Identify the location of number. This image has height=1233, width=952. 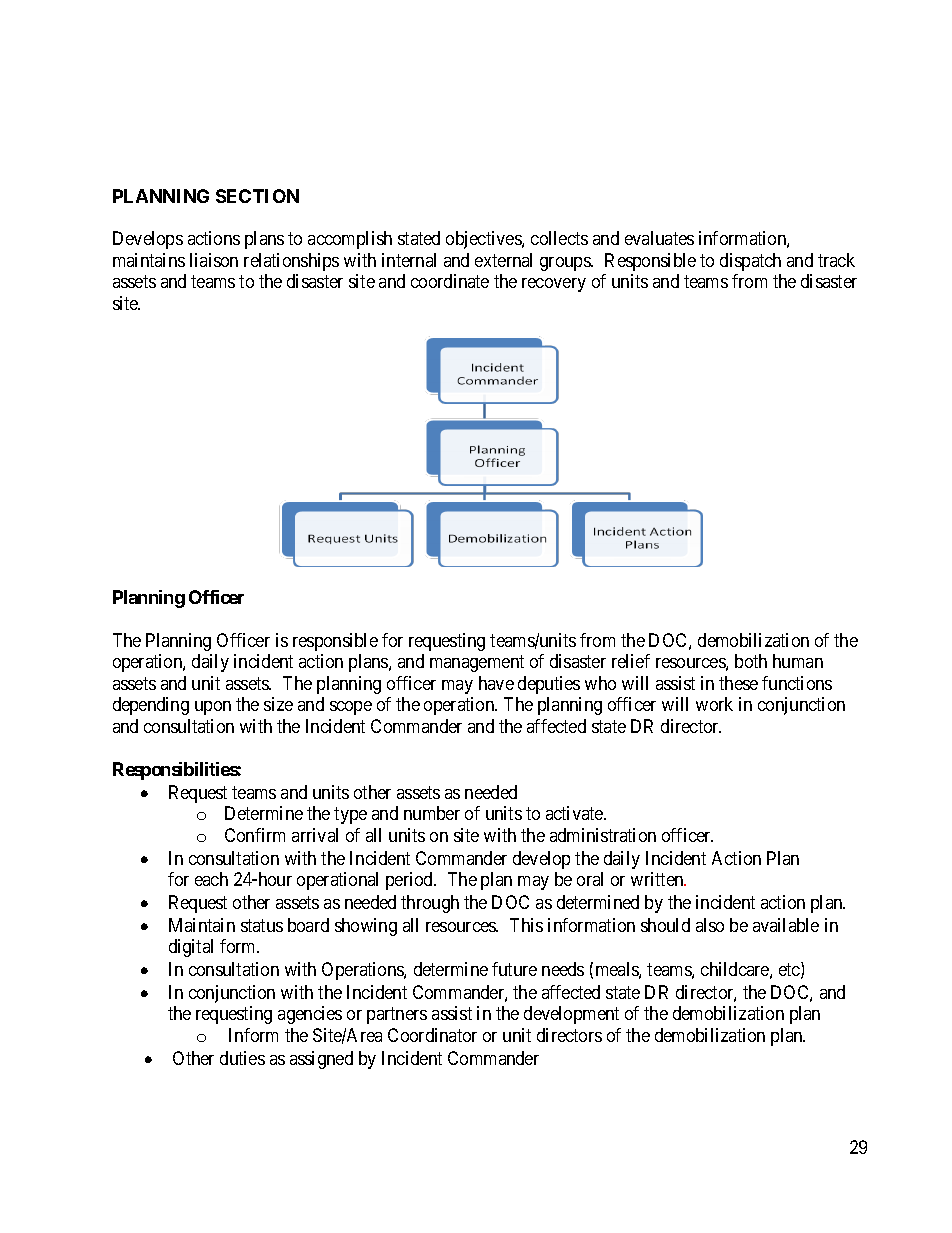
(432, 813).
